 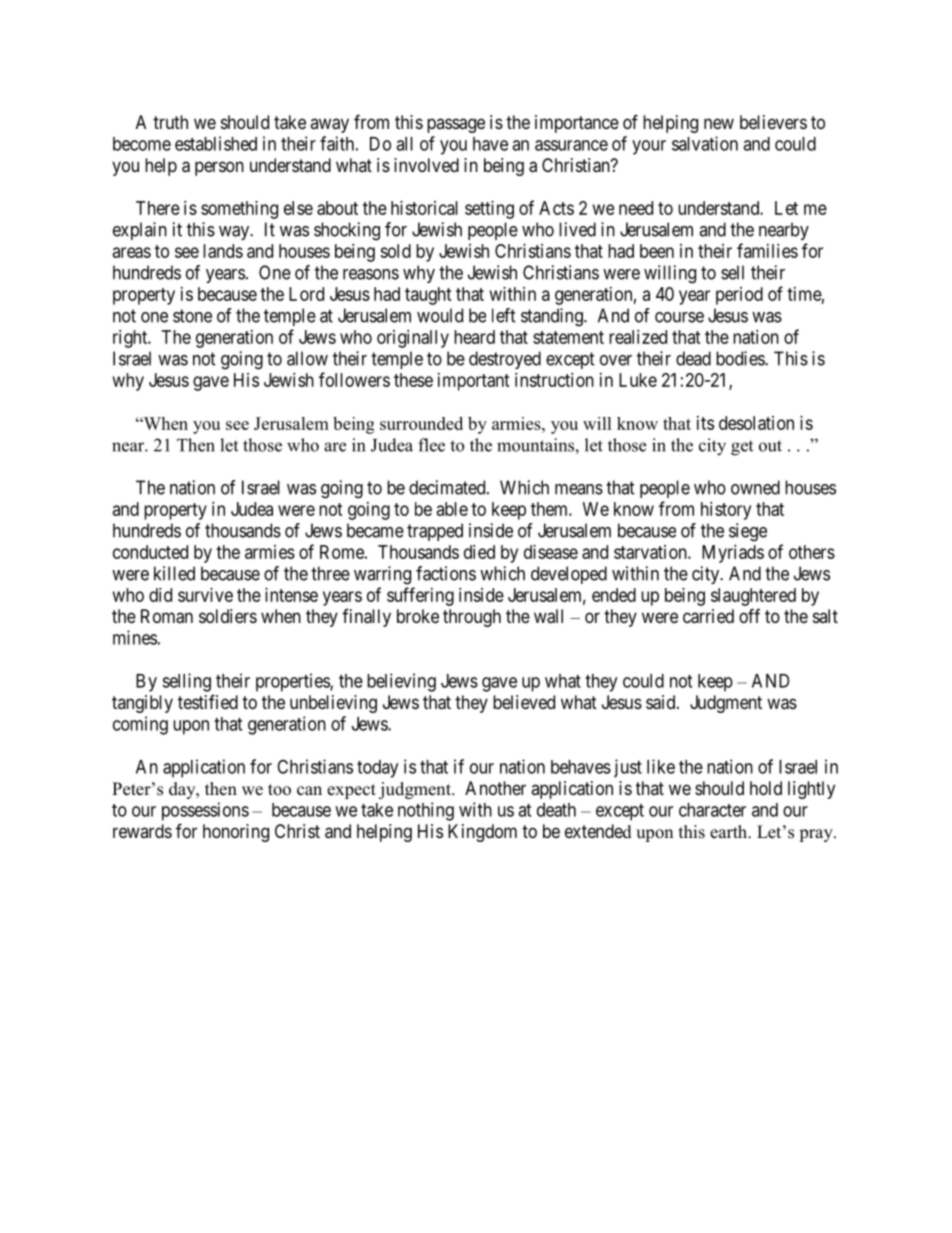 I want to click on decimated, so click(x=448, y=487).
